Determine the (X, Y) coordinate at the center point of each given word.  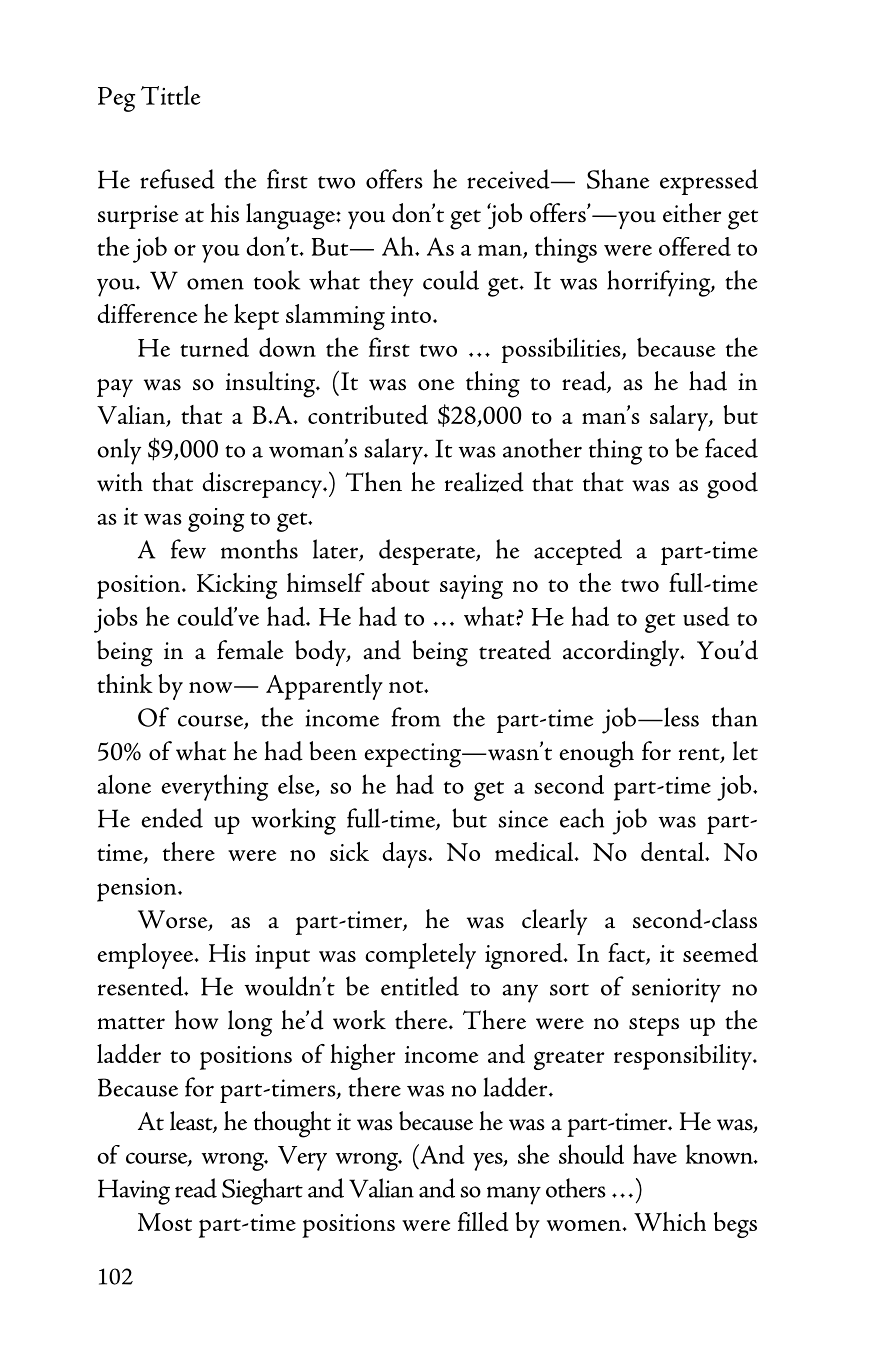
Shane (618, 179)
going (216, 520)
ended (172, 818)
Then (373, 481)
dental (673, 852)
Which (670, 1221)
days (405, 855)
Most (165, 1222)
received (509, 179)
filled (483, 1221)
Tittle (170, 95)
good (732, 485)
